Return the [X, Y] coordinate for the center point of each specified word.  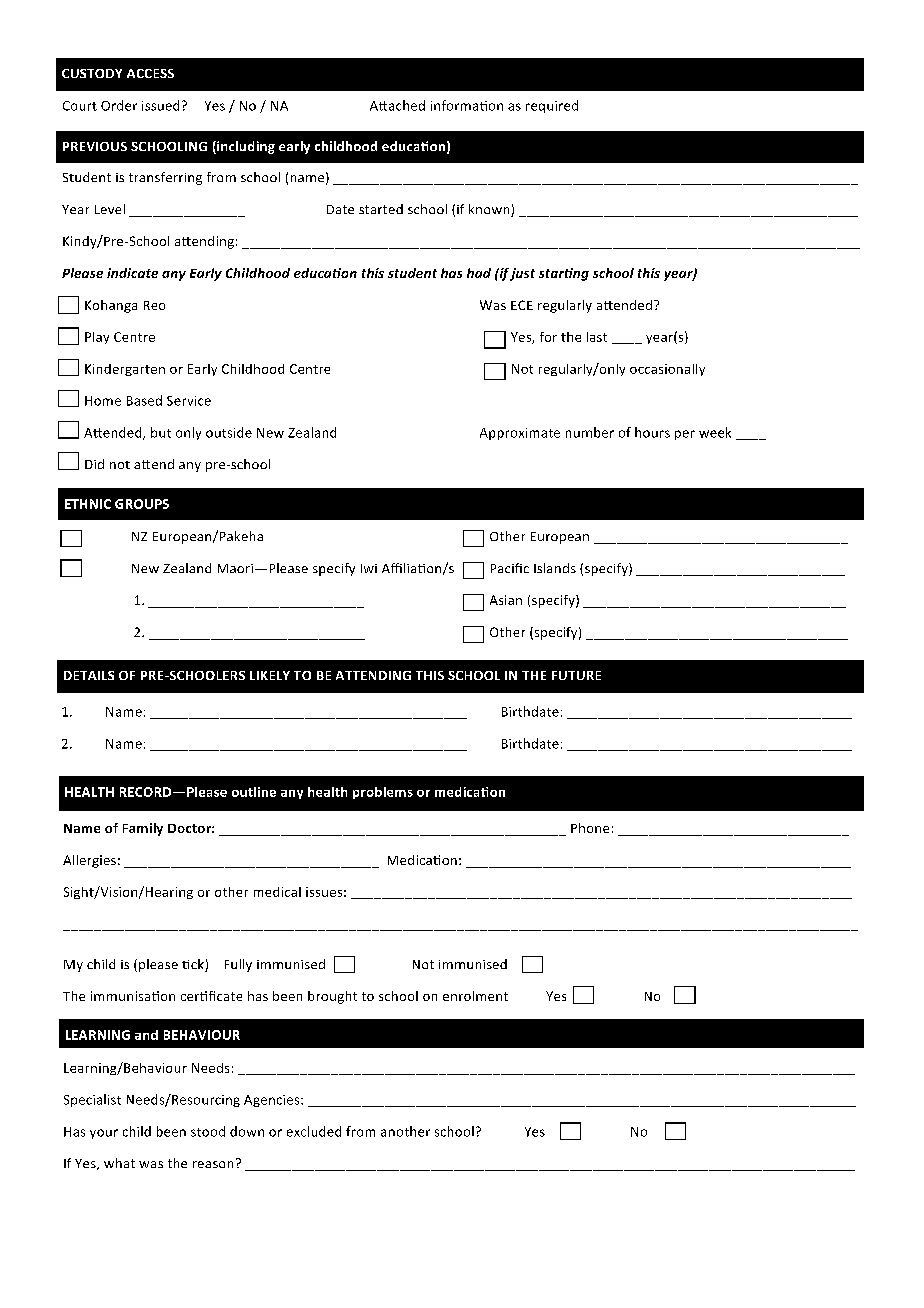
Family [143, 829]
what [119, 1163]
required [552, 106]
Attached [397, 105]
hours [652, 432]
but [161, 432]
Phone [590, 828]
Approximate [520, 434]
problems [383, 793]
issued [160, 105]
